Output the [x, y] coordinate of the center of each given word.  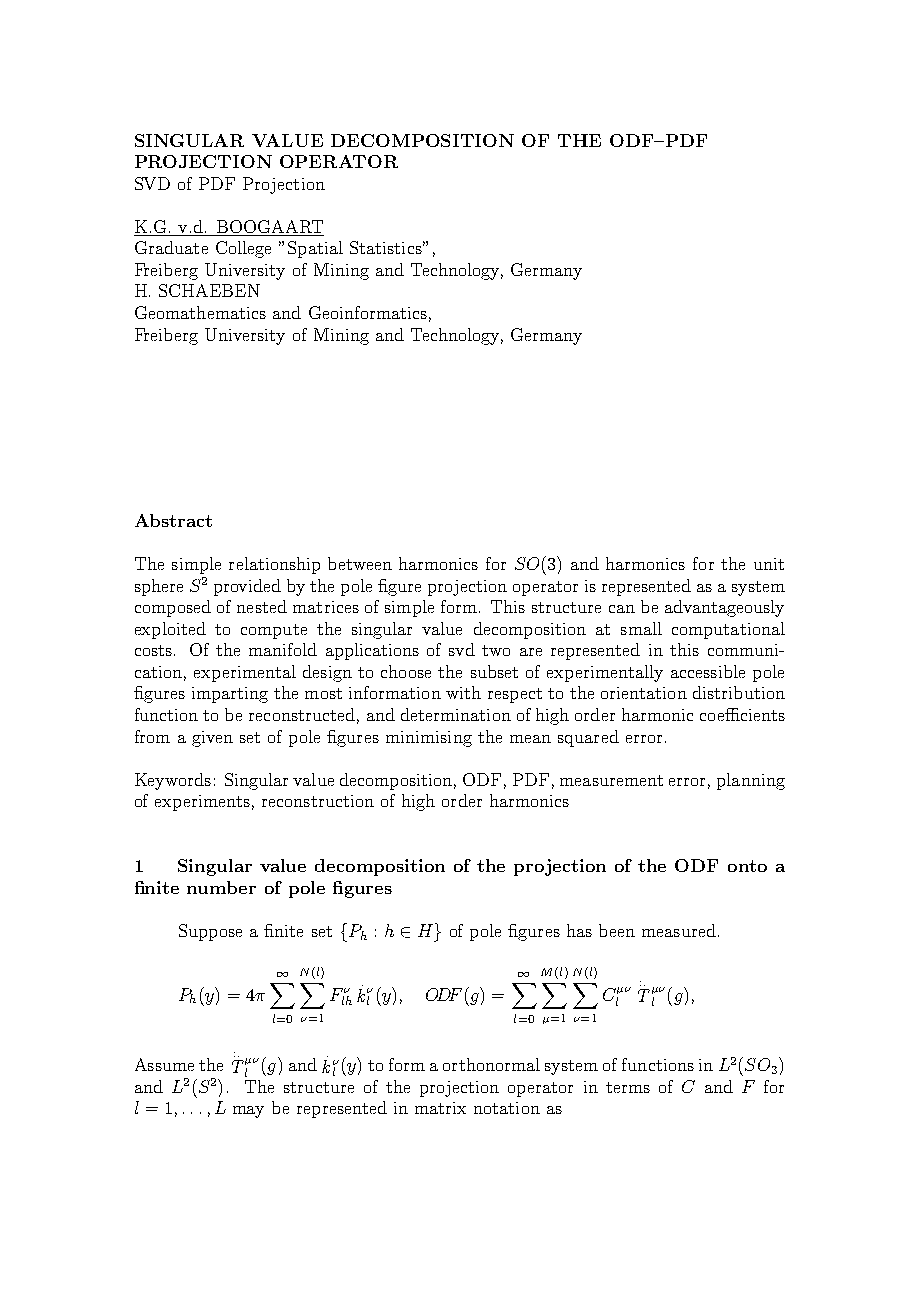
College [243, 249]
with [463, 692]
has [579, 930]
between [360, 563]
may [248, 1112]
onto [747, 866]
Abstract [173, 520]
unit [769, 564]
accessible [708, 671]
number [221, 887]
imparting [230, 695]
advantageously [724, 608]
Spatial [315, 249]
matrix [440, 1108]
